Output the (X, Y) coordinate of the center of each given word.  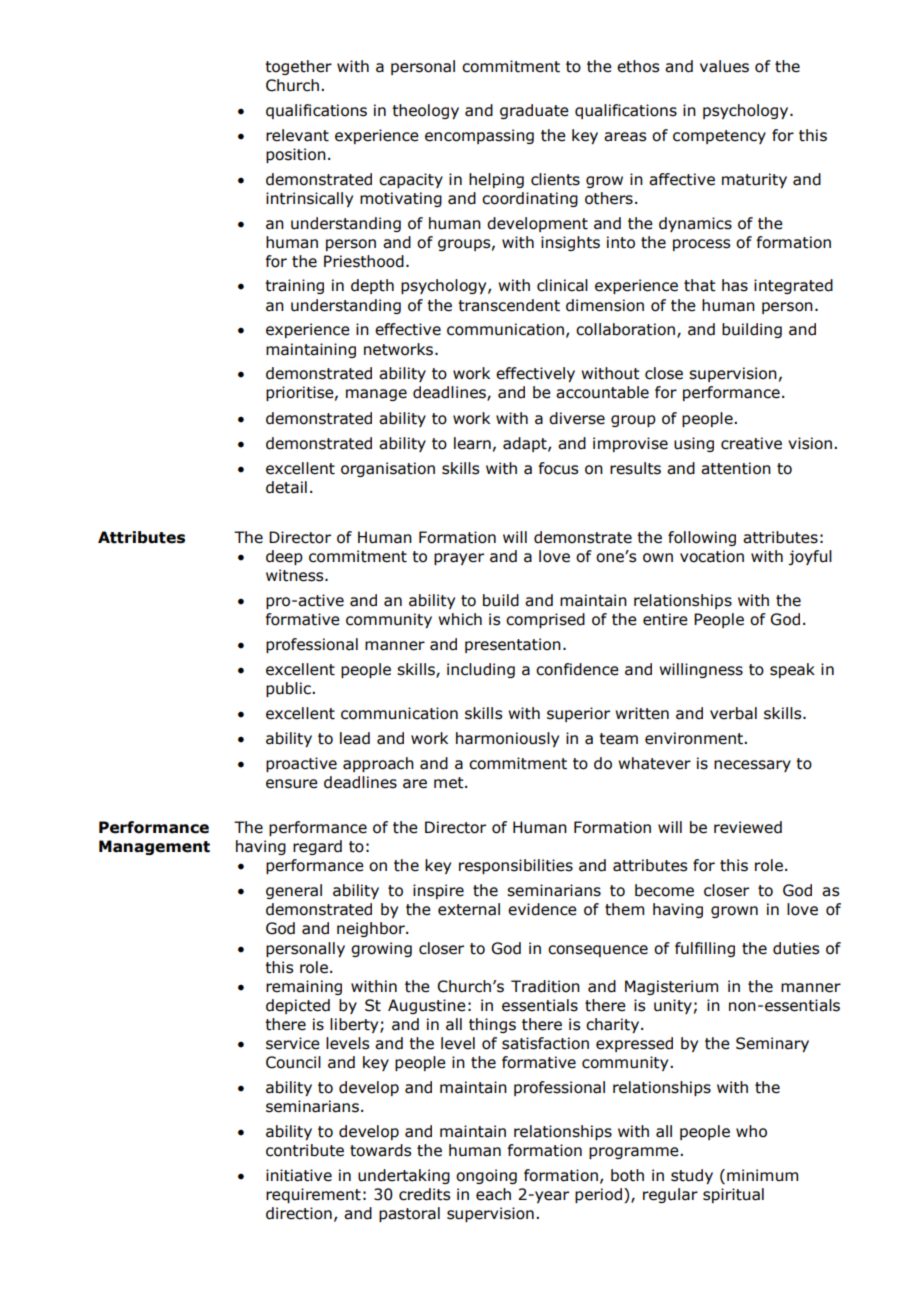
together (298, 67)
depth (372, 286)
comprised (545, 620)
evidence (542, 909)
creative (751, 443)
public (289, 689)
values (724, 66)
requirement (313, 1195)
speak (792, 670)
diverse (577, 418)
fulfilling (705, 949)
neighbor (372, 929)
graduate (534, 111)
